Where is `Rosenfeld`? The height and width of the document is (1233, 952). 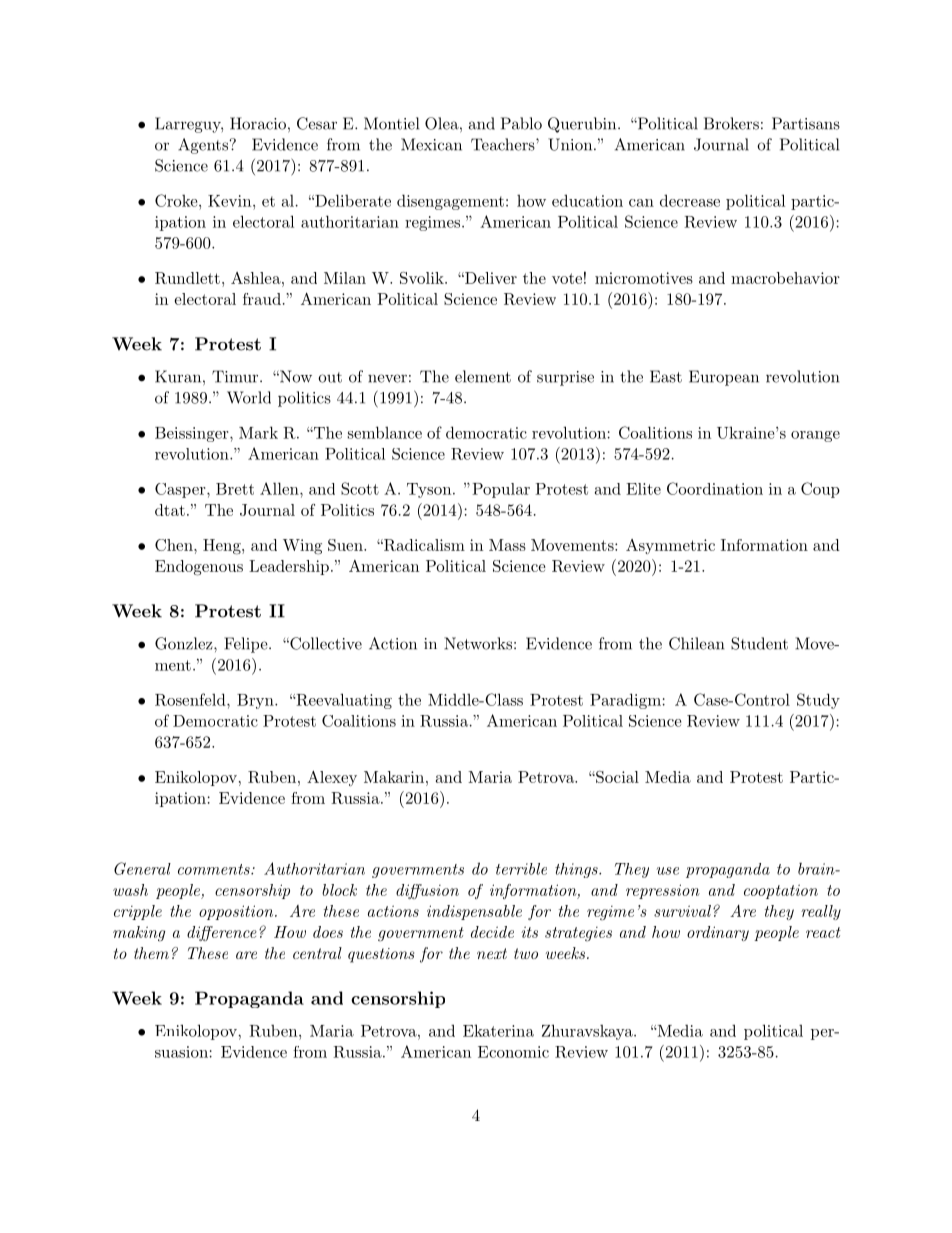 Rosenfeld is located at coordinates (191, 699).
